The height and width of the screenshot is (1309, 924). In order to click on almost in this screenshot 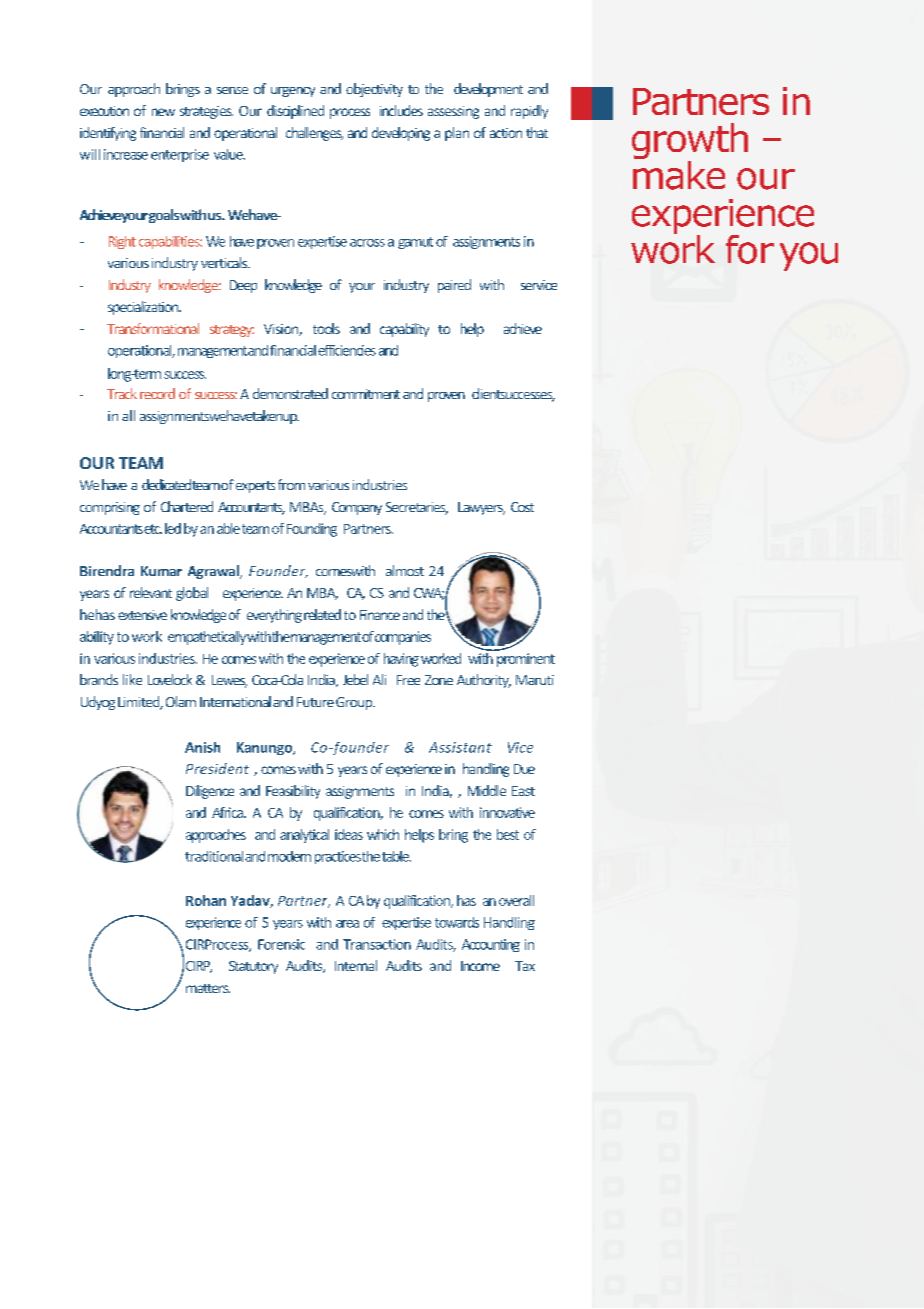, I will do `click(405, 570)`.
